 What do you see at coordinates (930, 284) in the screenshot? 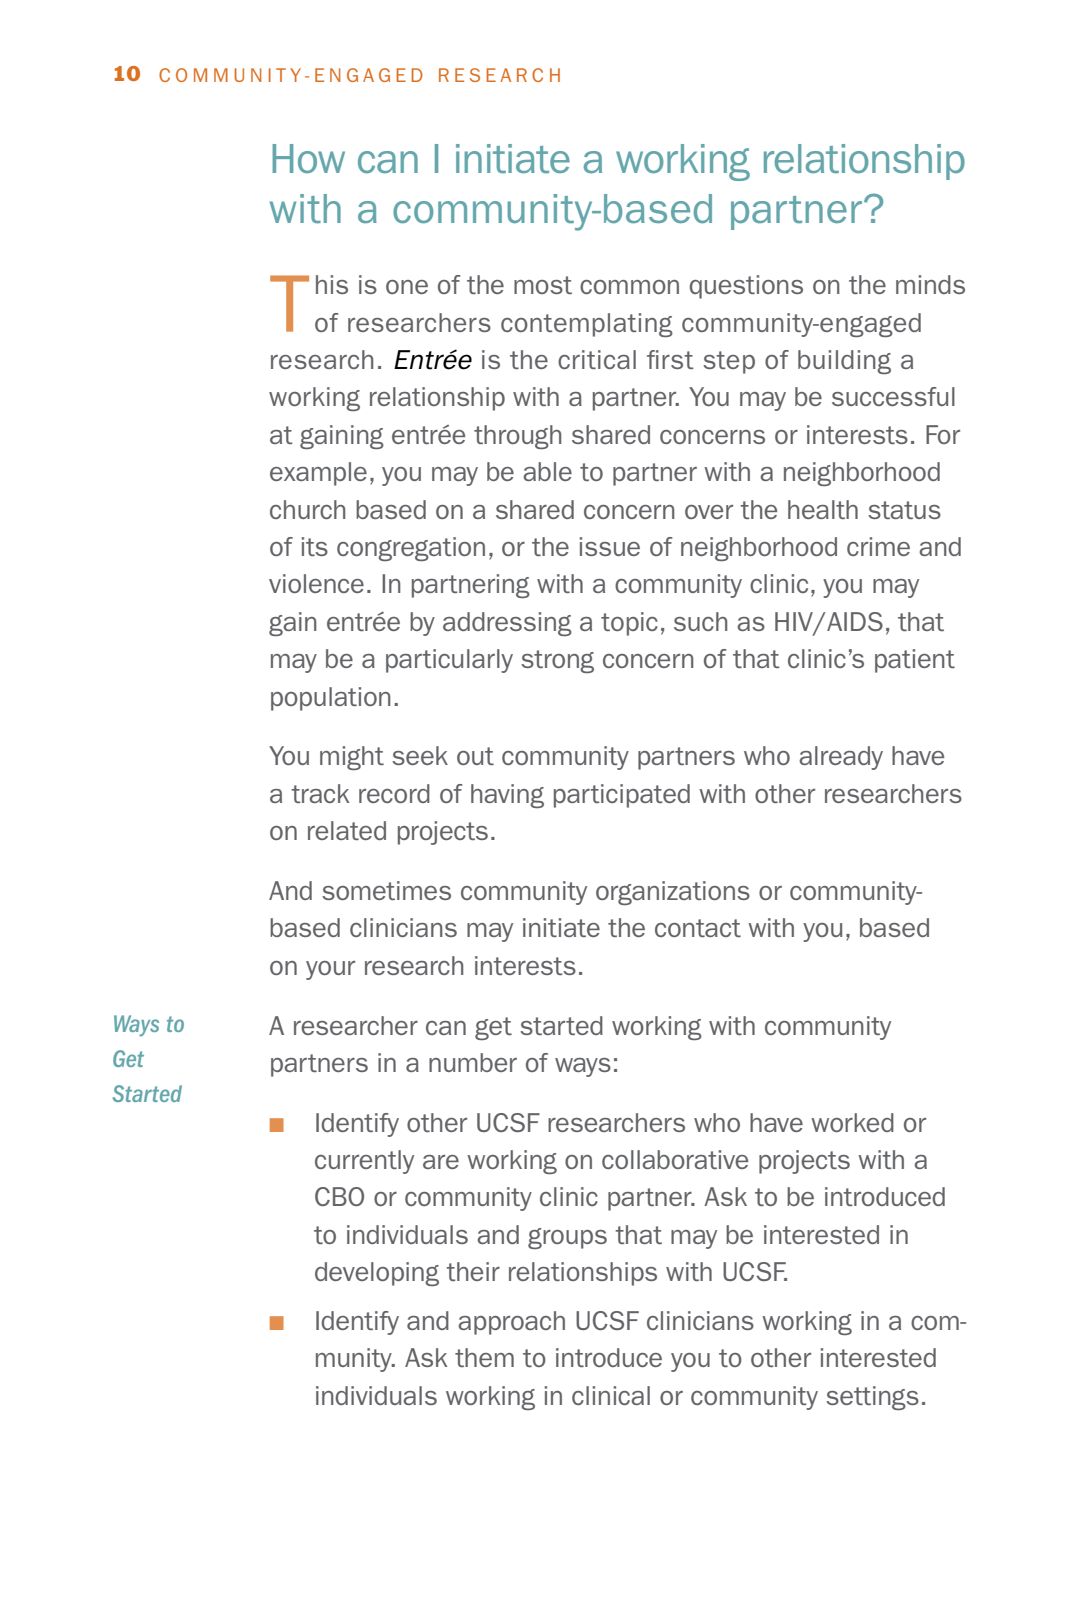
I see `minds` at bounding box center [930, 284].
